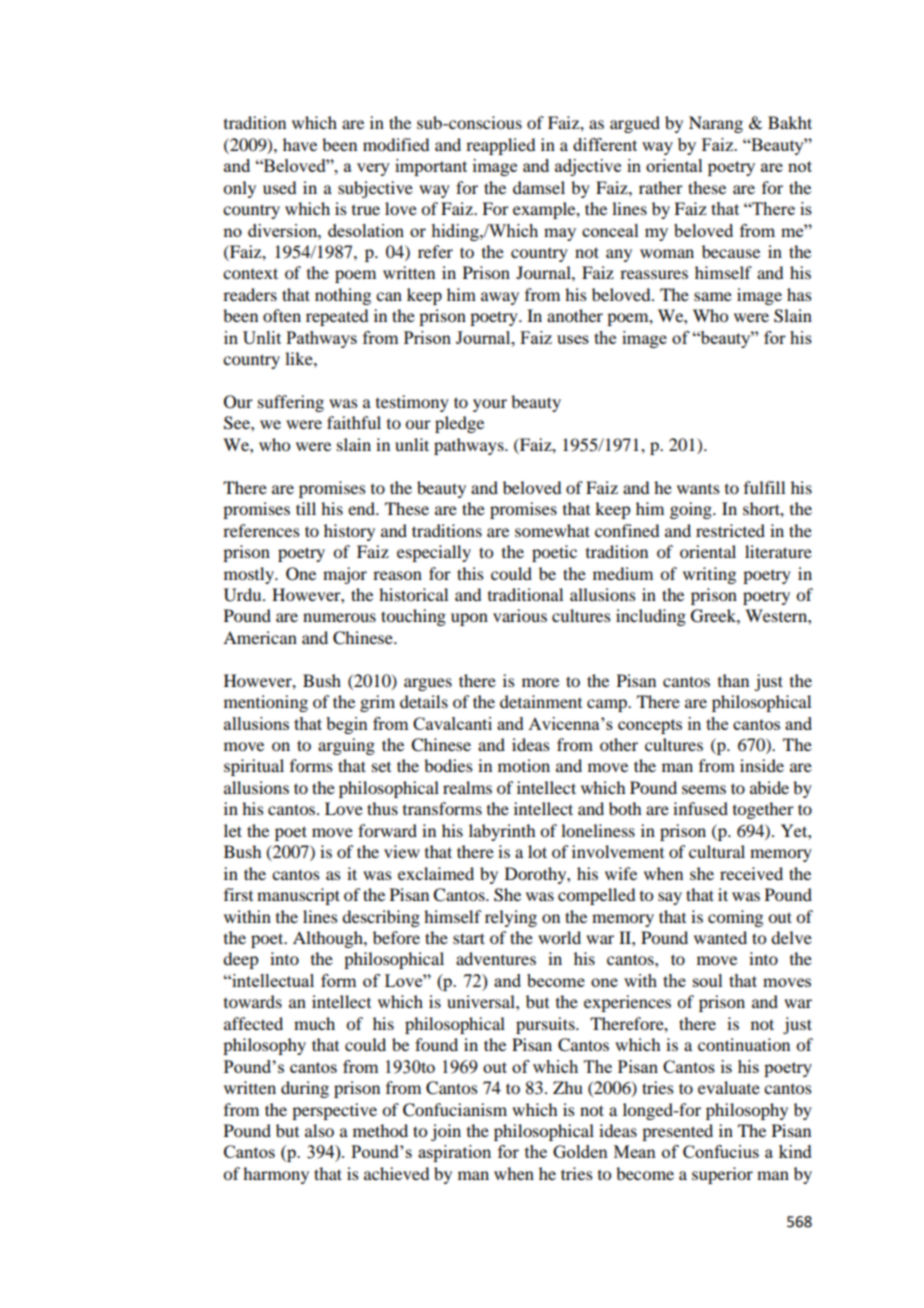  What do you see at coordinates (319, 1130) in the image?
I see `also` at bounding box center [319, 1130].
